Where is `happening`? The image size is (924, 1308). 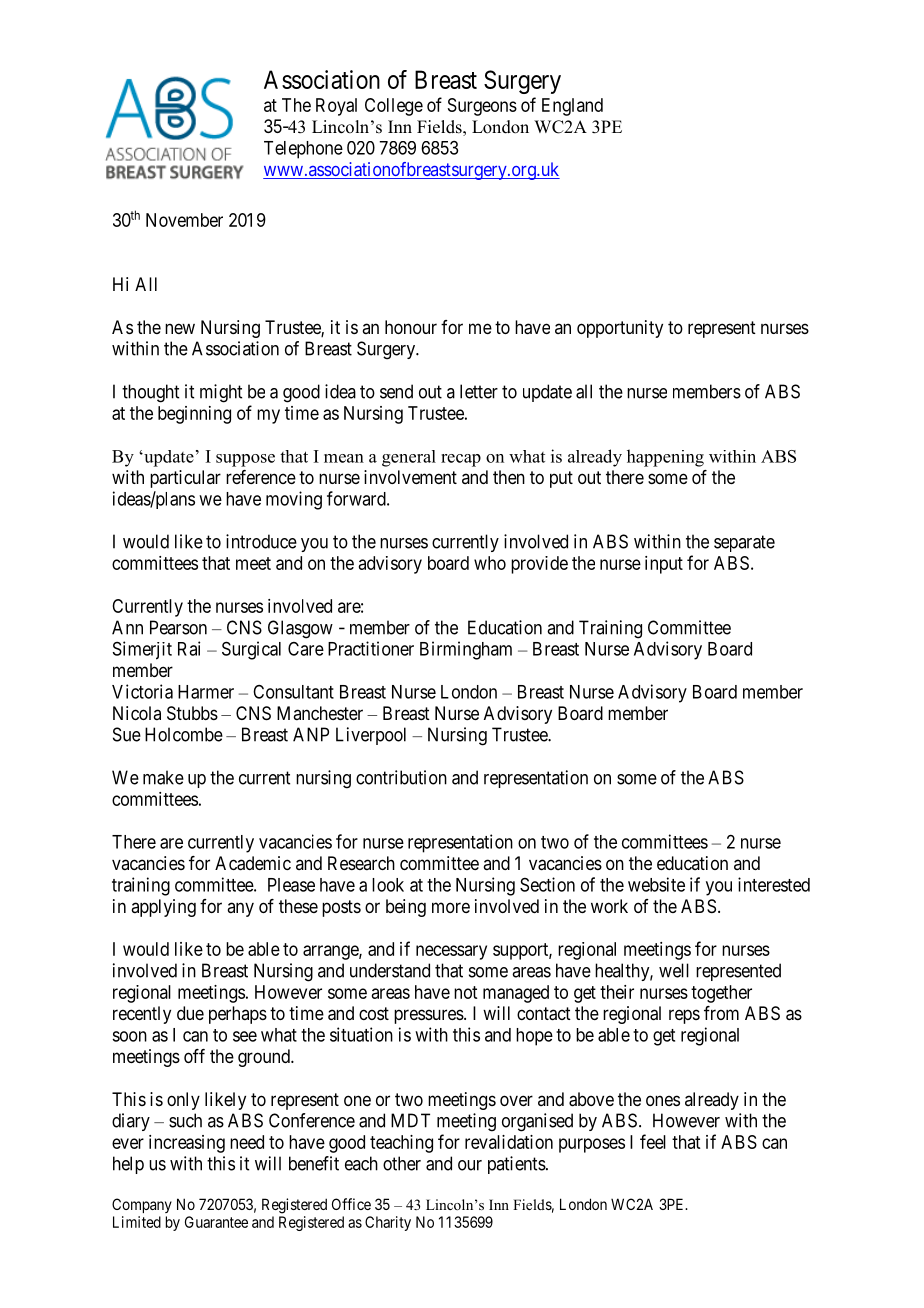
happening is located at coordinates (665, 458).
